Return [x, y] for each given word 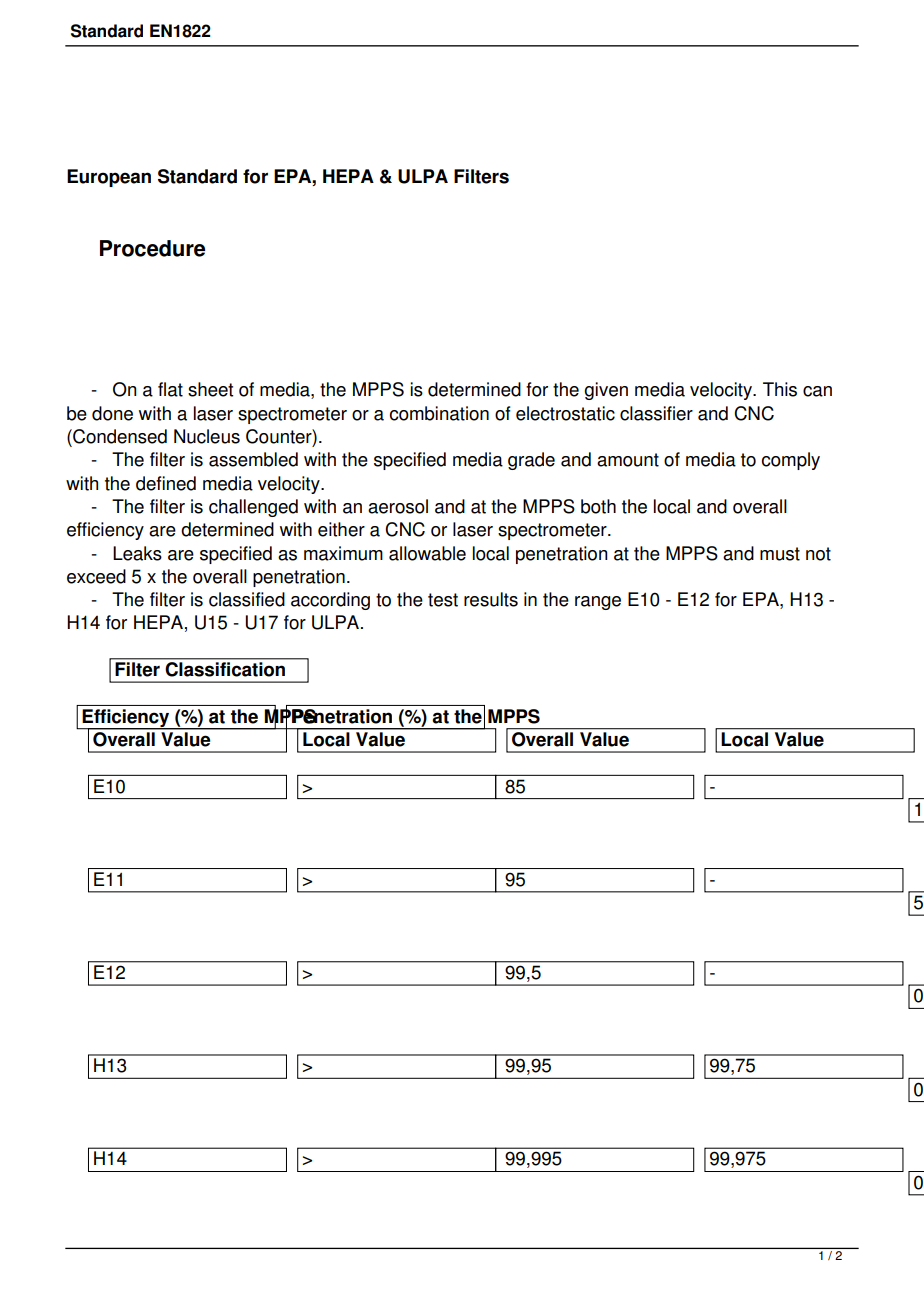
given [606, 391]
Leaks [137, 553]
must [780, 554]
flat [170, 389]
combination [439, 413]
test [443, 600]
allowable [427, 553]
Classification [225, 669]
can [817, 391]
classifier [656, 413]
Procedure [152, 248]
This [780, 389]
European [109, 178]
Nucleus [207, 436]
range [598, 603]
